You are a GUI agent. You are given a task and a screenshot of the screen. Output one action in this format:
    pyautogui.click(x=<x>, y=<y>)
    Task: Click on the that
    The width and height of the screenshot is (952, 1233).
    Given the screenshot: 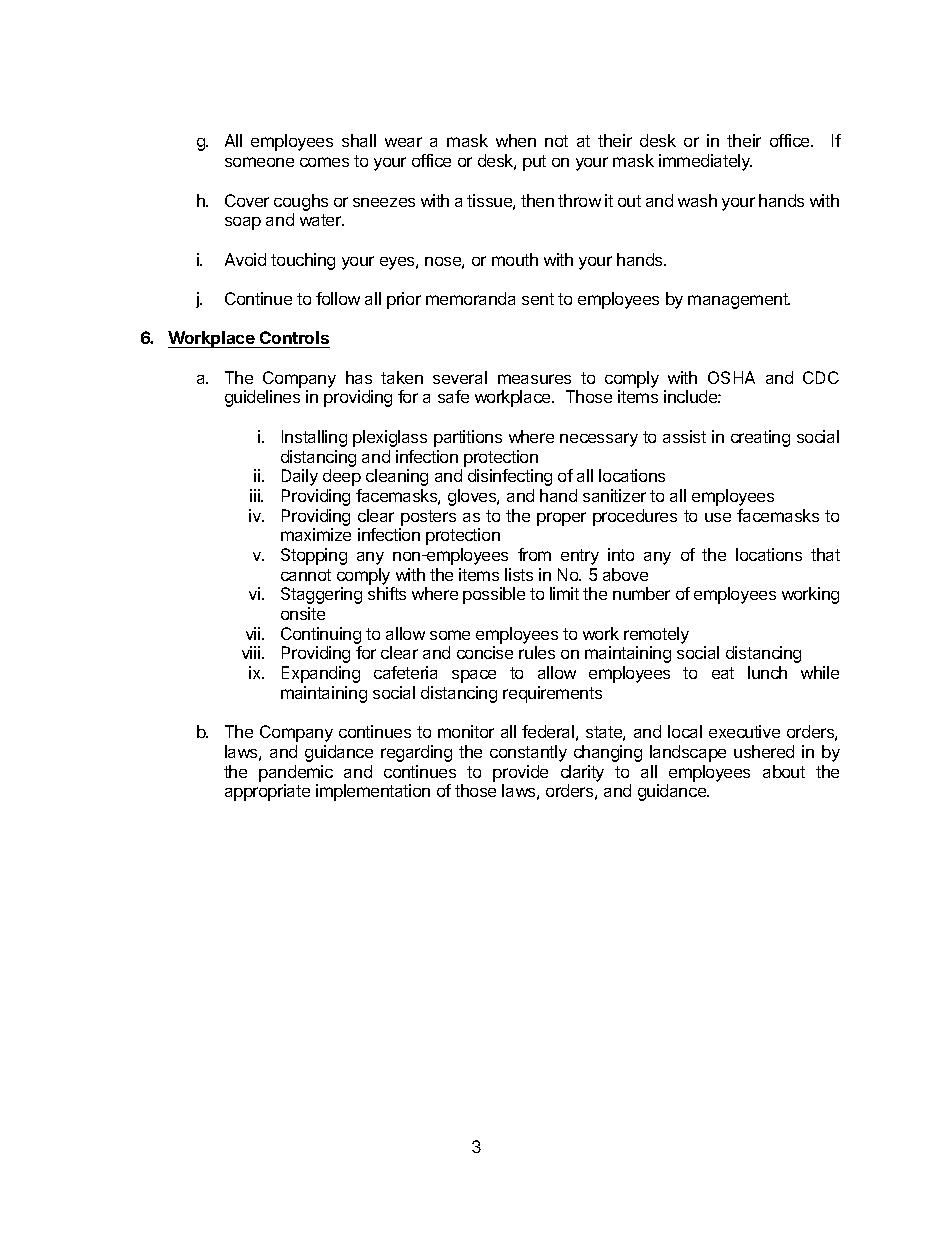 What is the action you would take?
    pyautogui.click(x=825, y=554)
